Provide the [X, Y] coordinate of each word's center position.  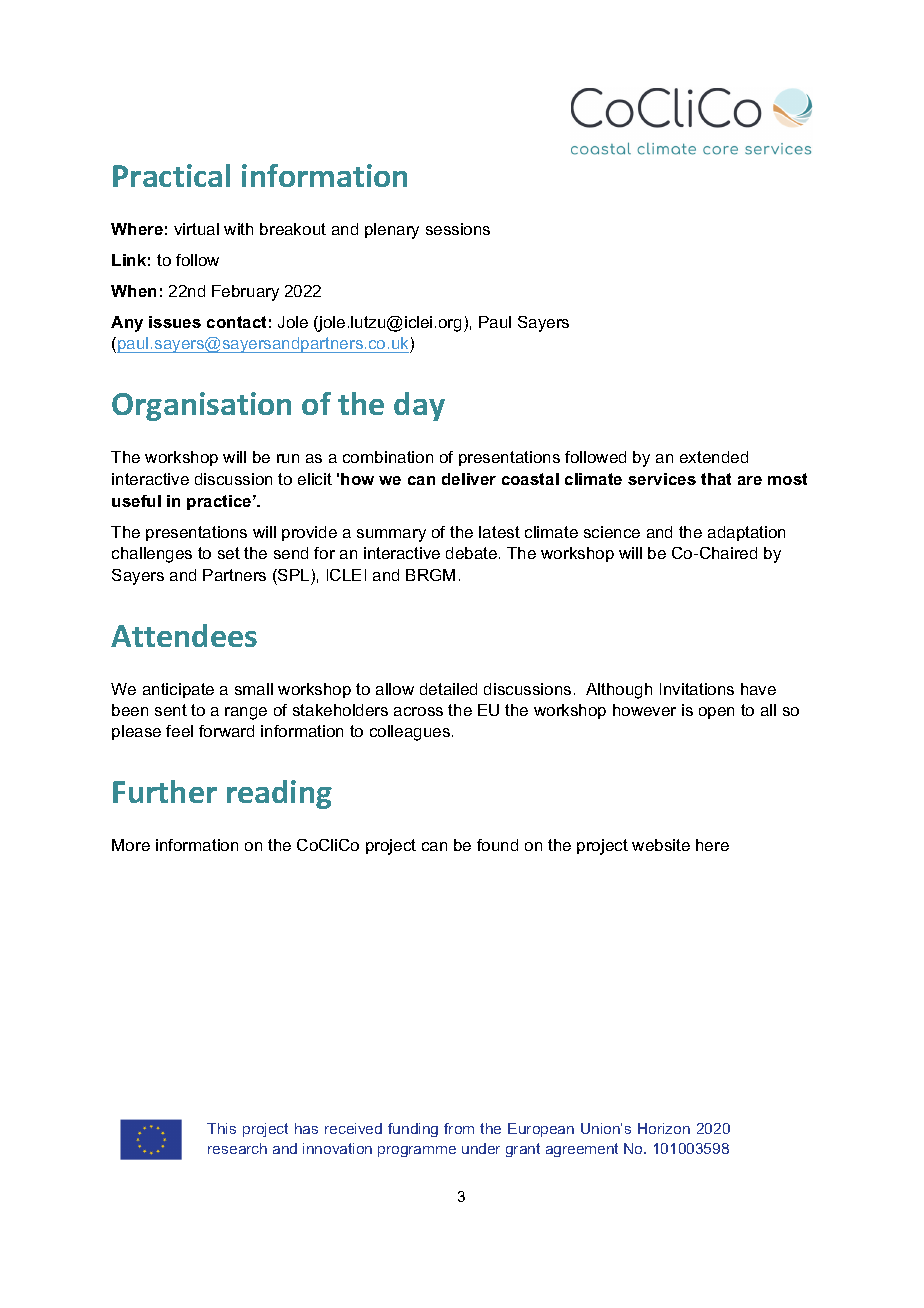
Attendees [184, 635]
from [459, 1128]
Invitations [697, 689]
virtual [196, 229]
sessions [458, 229]
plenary [392, 231]
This [221, 1128]
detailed [448, 689]
